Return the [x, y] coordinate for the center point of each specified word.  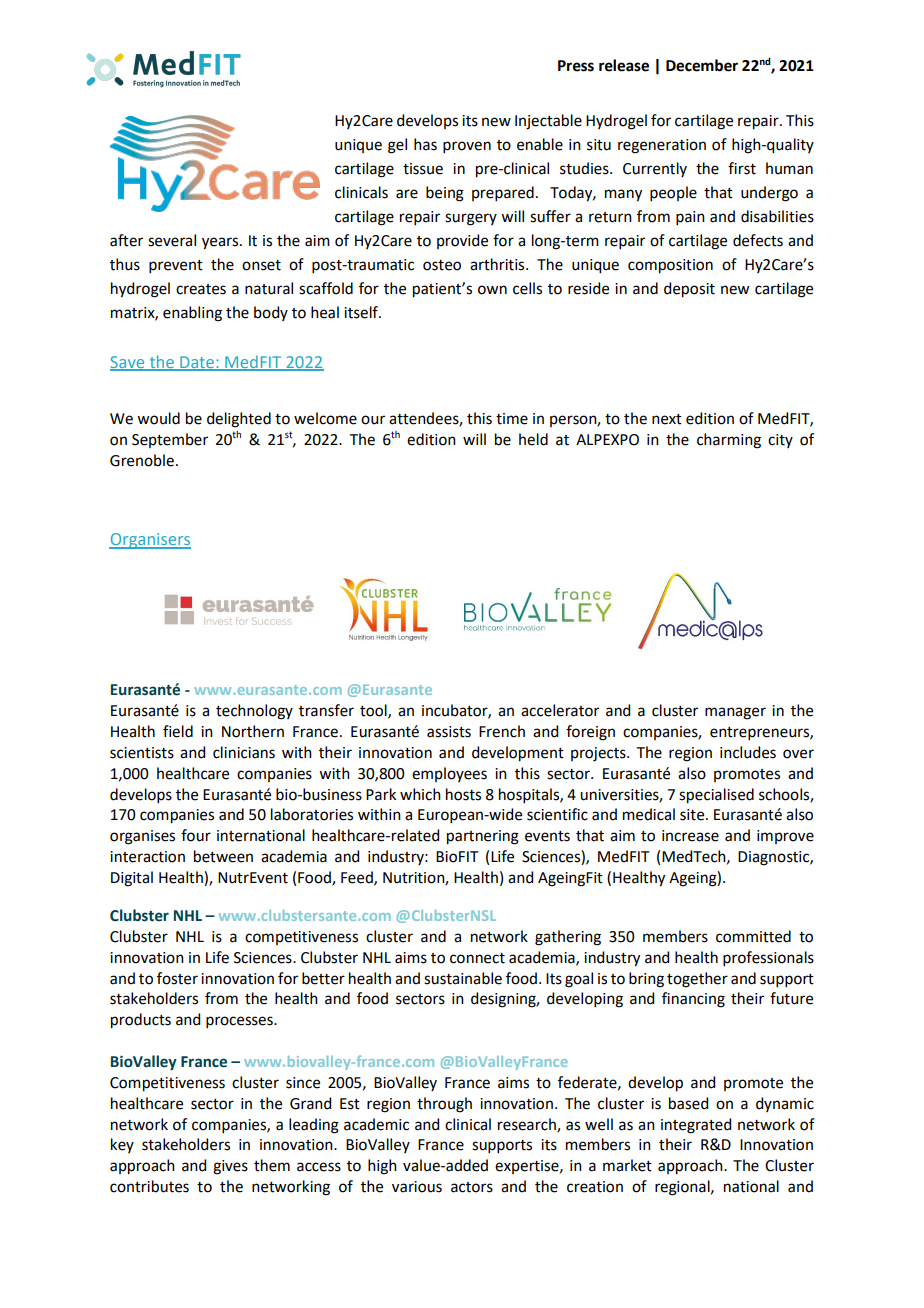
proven [467, 147]
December [702, 65]
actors [472, 1187]
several [172, 240]
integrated [696, 1126]
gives [230, 1167]
